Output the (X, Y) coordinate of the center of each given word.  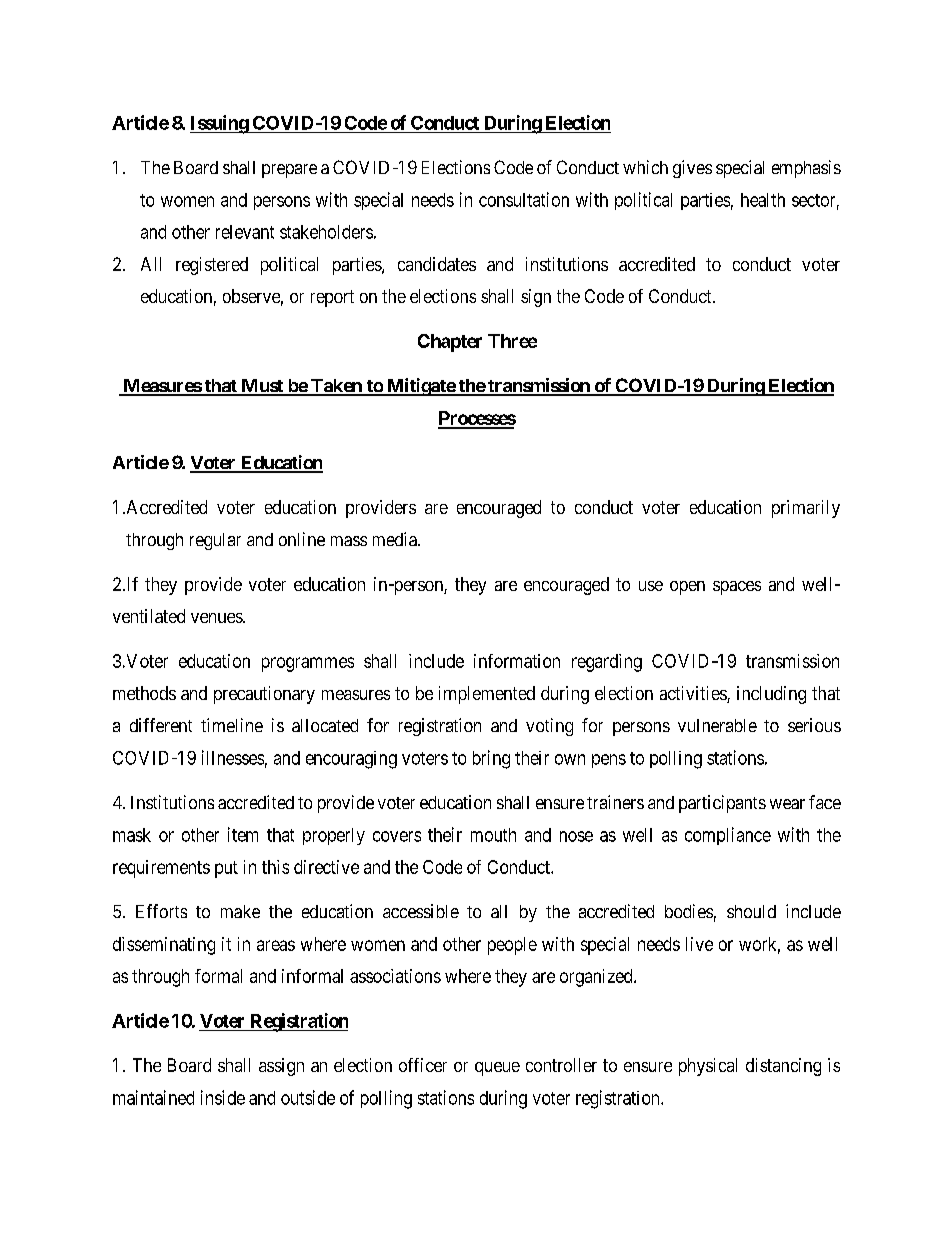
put (226, 869)
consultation (524, 199)
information (517, 661)
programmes (308, 664)
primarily (806, 509)
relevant (245, 232)
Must (262, 387)
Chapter (450, 343)
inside (223, 1097)
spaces (737, 588)
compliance (728, 836)
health (763, 200)
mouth (493, 835)
